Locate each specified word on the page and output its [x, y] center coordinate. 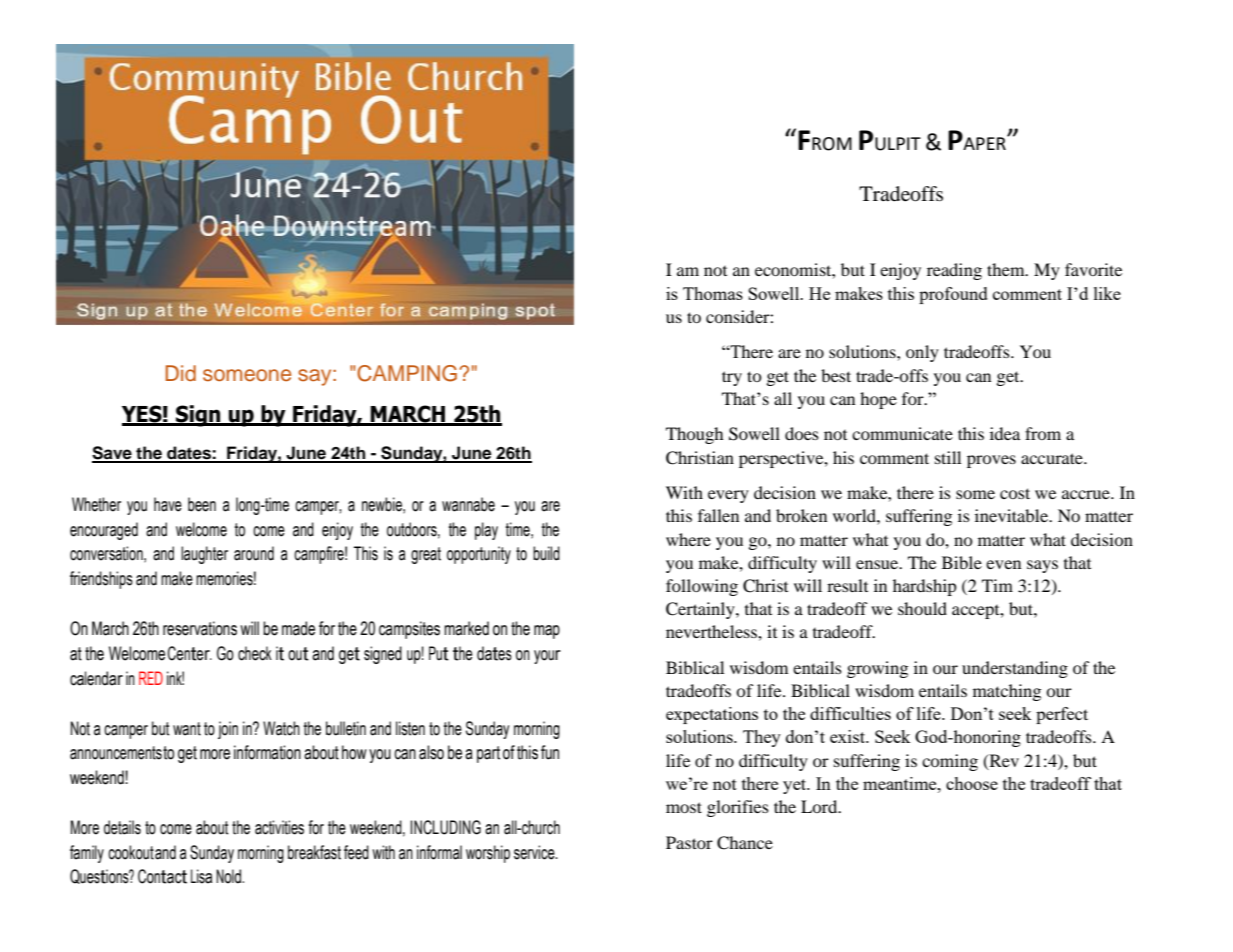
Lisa [201, 876]
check [255, 653]
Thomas [713, 293]
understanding [1015, 669]
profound [953, 295]
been [202, 504]
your [547, 657]
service [535, 852]
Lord [820, 806]
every [728, 496]
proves [991, 461]
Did [181, 373]
